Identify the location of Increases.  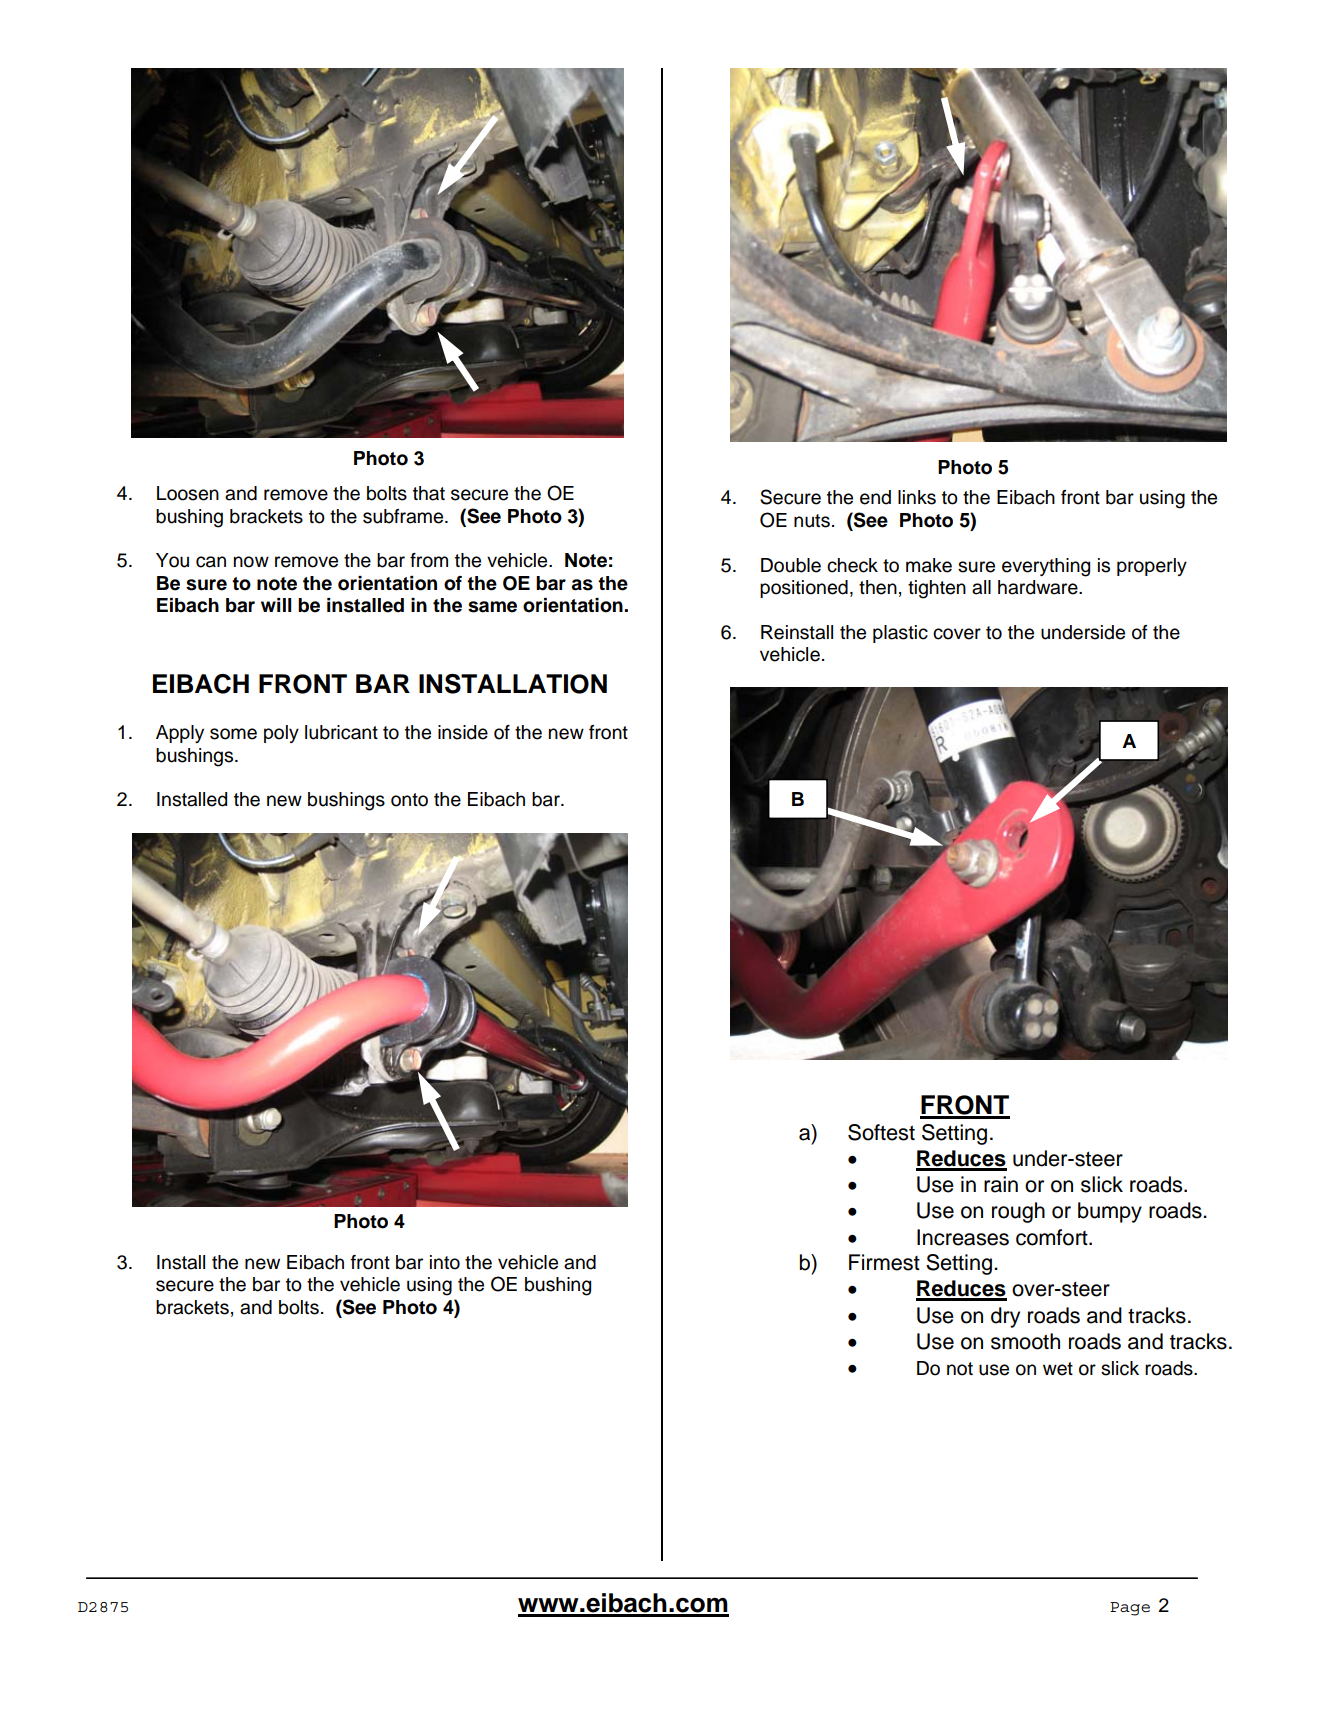
(963, 1237).
